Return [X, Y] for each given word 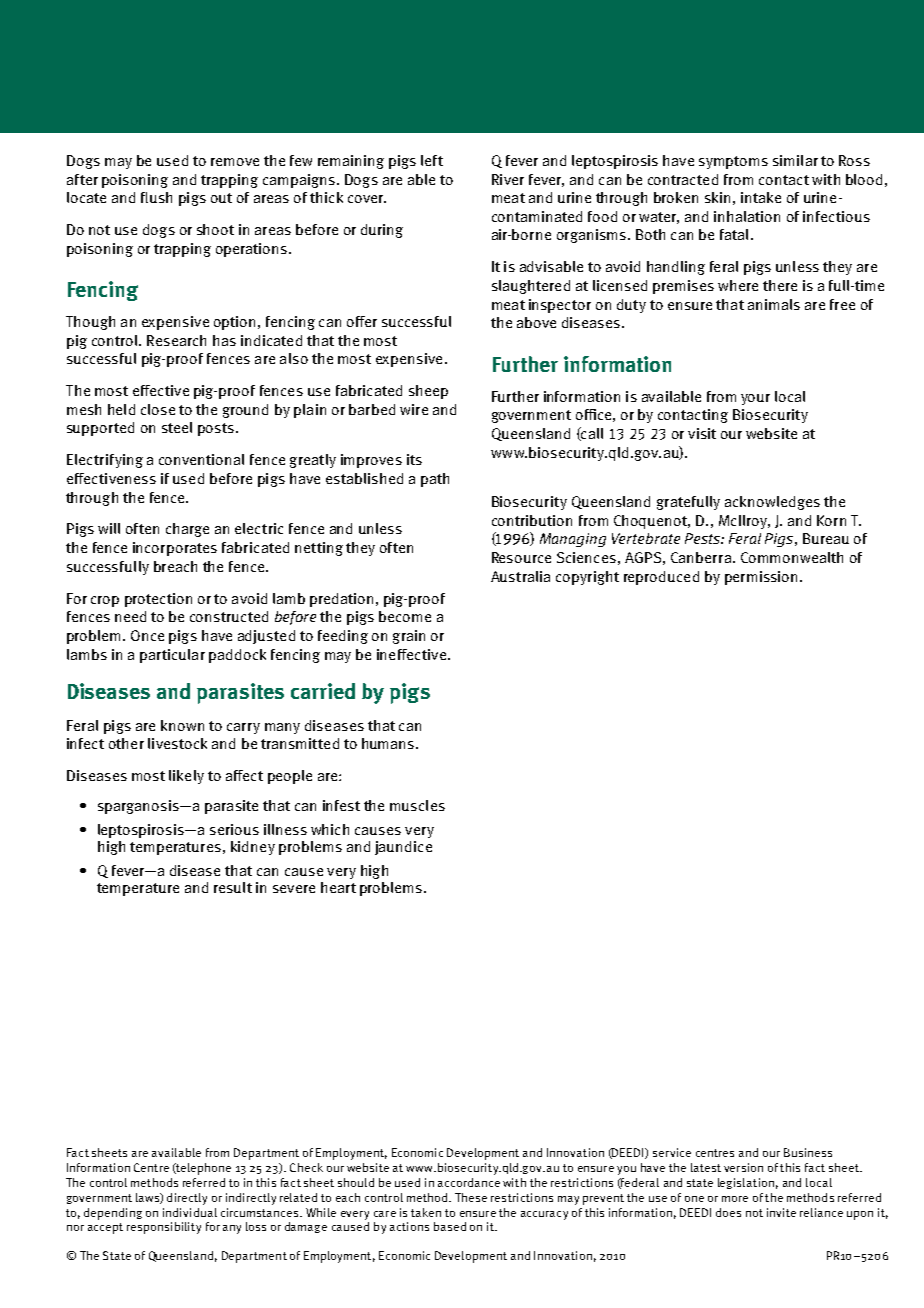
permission [761, 578]
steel [177, 427]
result [233, 887]
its [414, 459]
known [182, 725]
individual [190, 1212]
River [508, 179]
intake [761, 197]
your [755, 399]
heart [338, 887]
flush [156, 197]
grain [409, 637]
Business [808, 1152]
